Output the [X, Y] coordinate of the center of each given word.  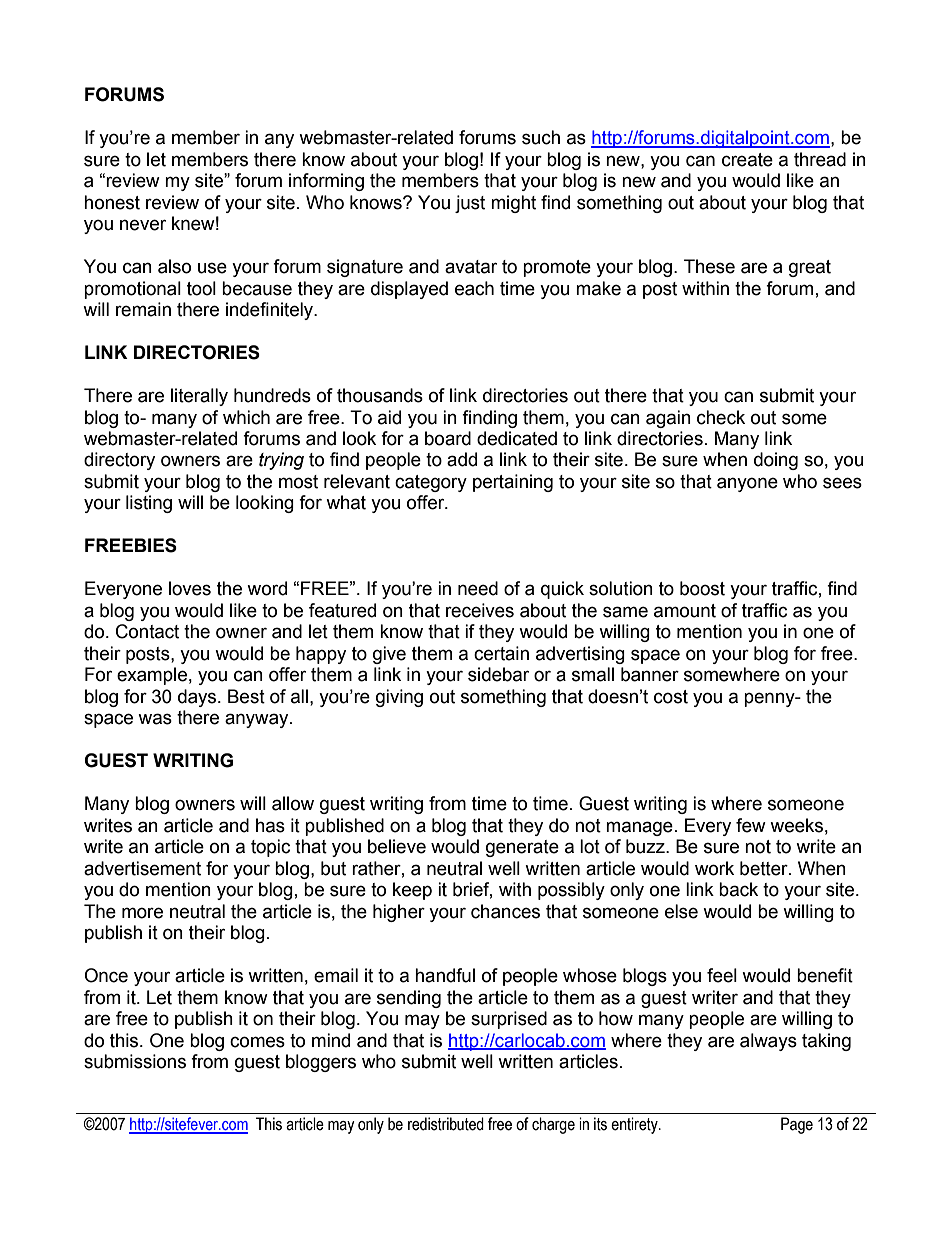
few [751, 825]
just [470, 204]
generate [522, 848]
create [747, 160]
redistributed [446, 1124]
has [270, 825]
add [462, 459]
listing [149, 504]
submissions [135, 1061]
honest [112, 202]
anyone [747, 484]
